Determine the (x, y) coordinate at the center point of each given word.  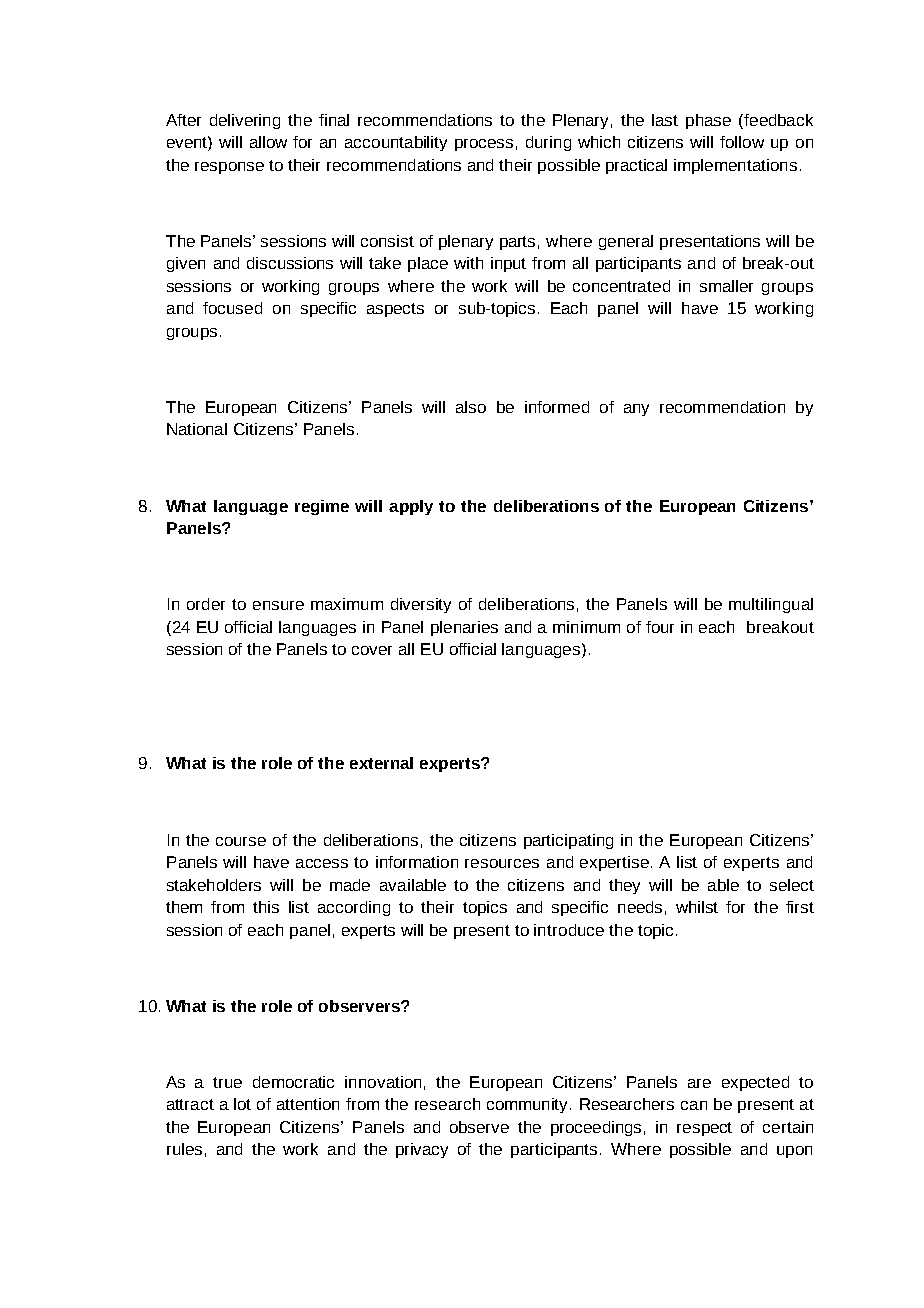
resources (502, 863)
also (471, 407)
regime (322, 507)
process (484, 145)
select (792, 885)
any (636, 410)
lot (242, 1104)
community (529, 1105)
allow (268, 142)
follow (742, 142)
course (241, 841)
